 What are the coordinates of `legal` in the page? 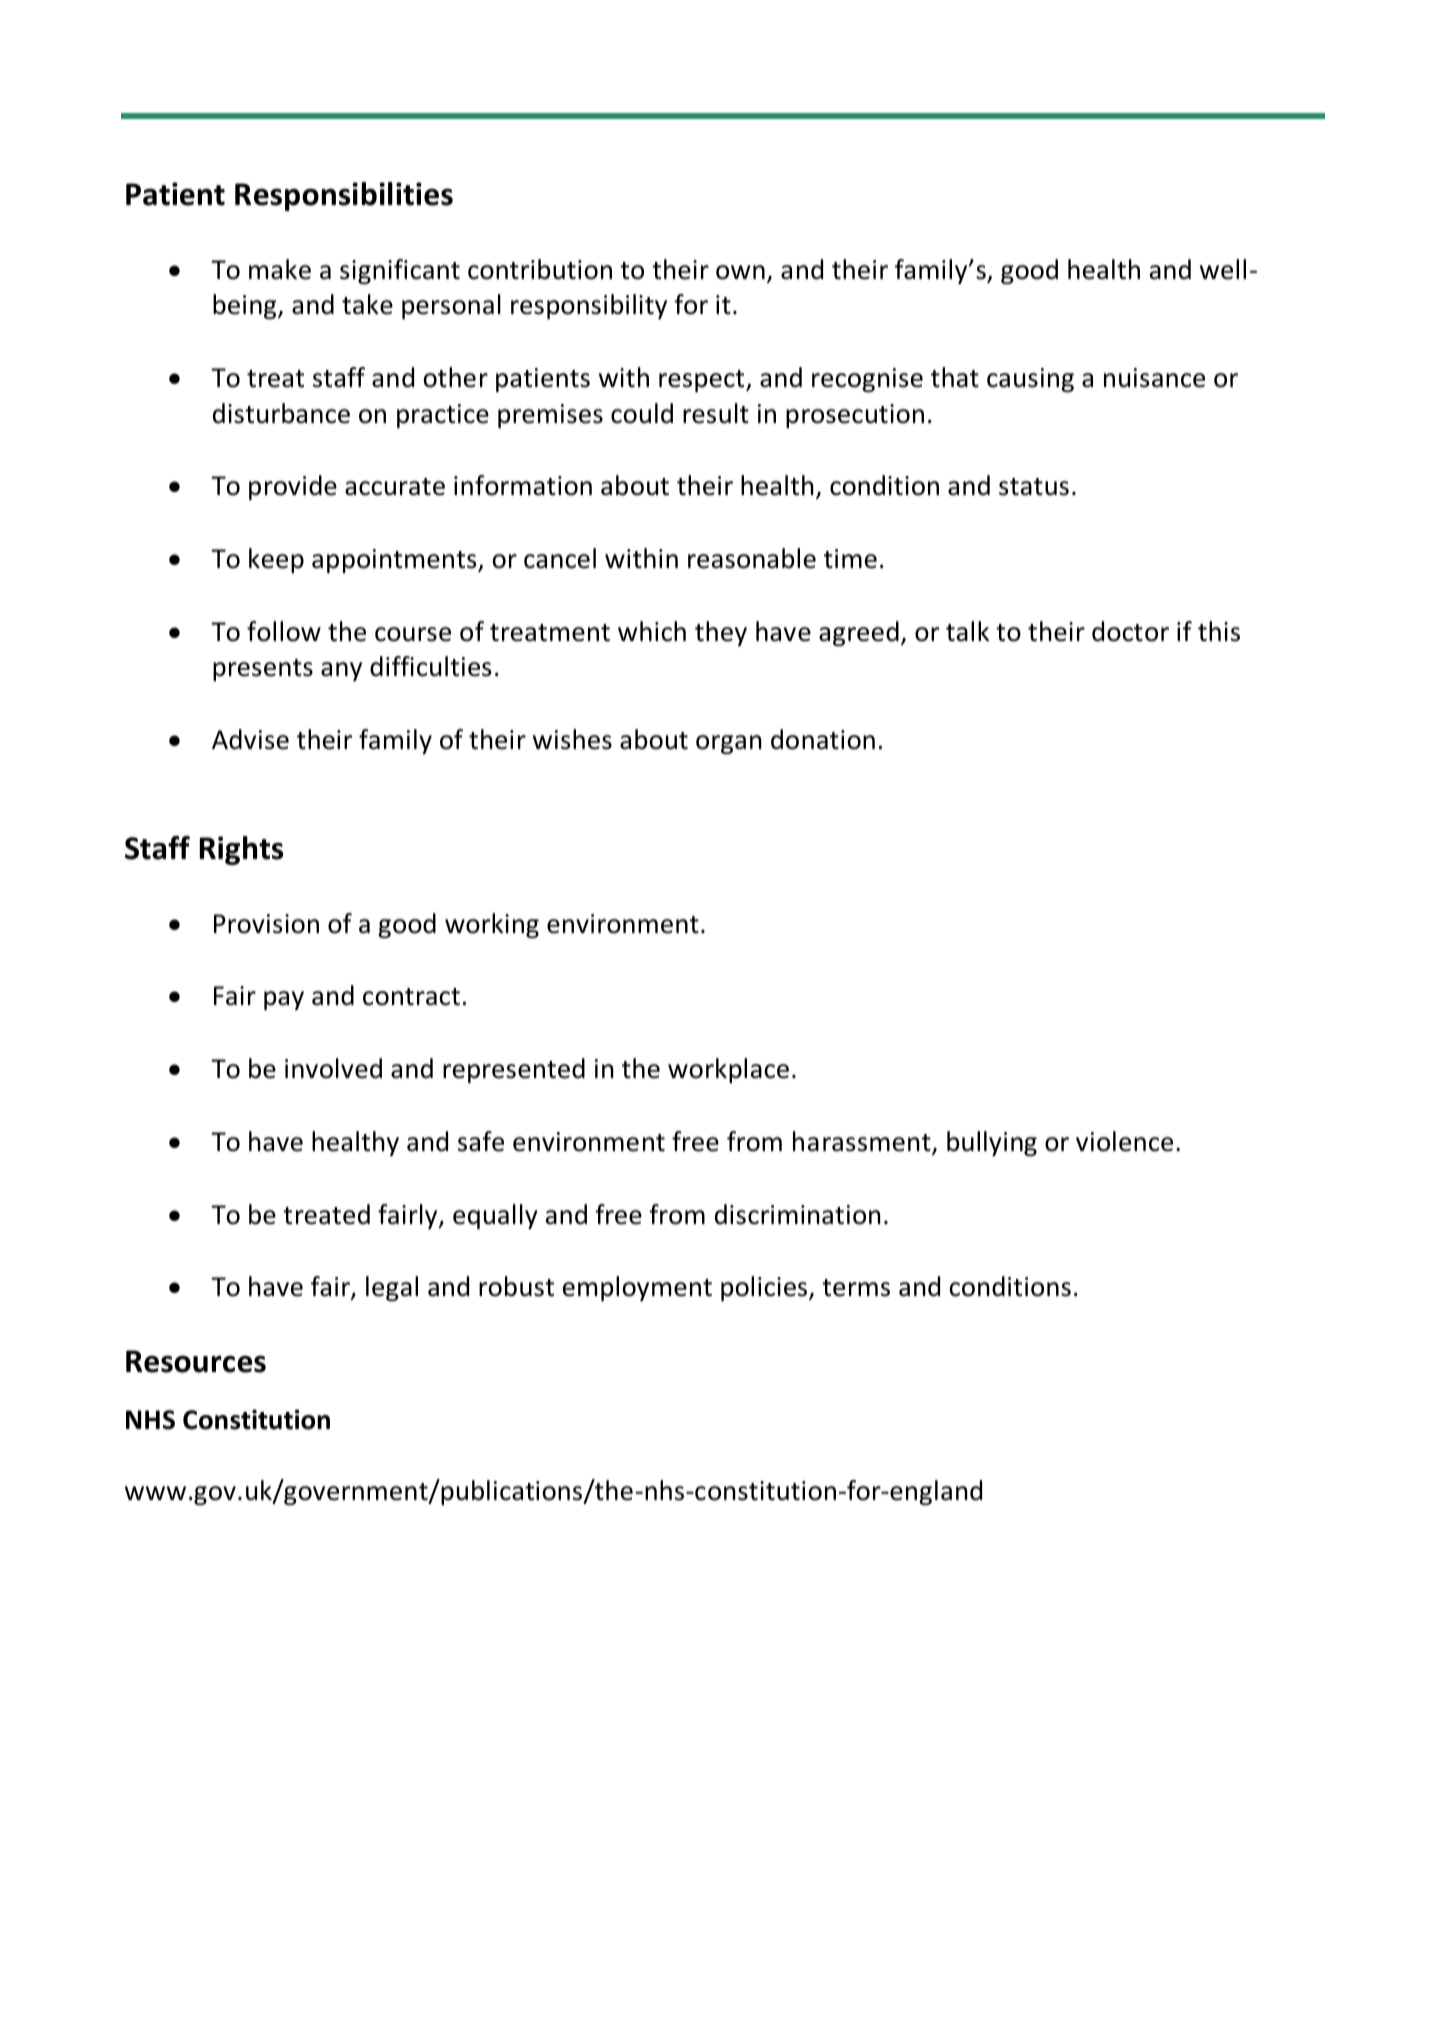 It's located at (392, 1288).
